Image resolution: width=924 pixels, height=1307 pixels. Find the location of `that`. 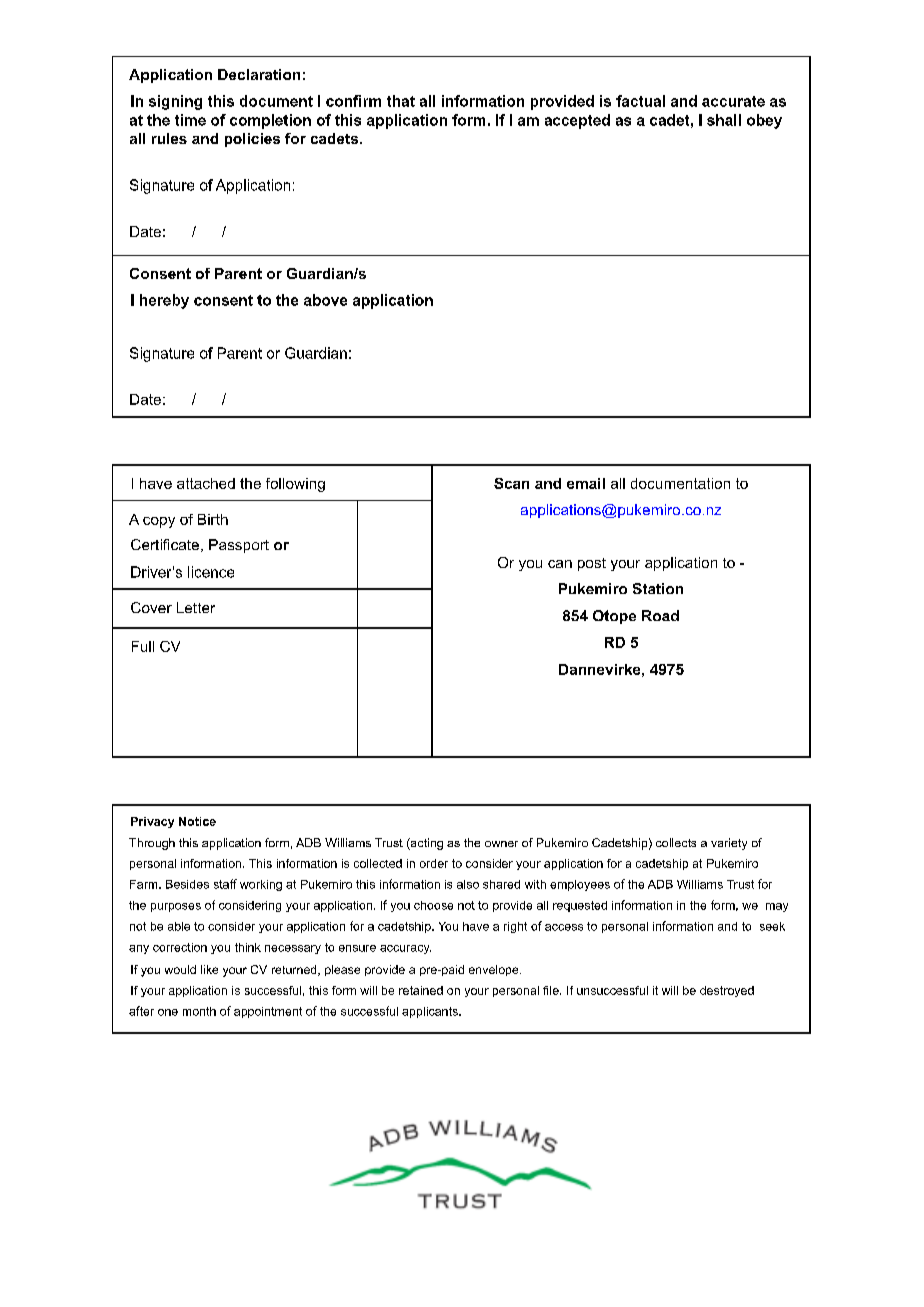

that is located at coordinates (401, 101).
